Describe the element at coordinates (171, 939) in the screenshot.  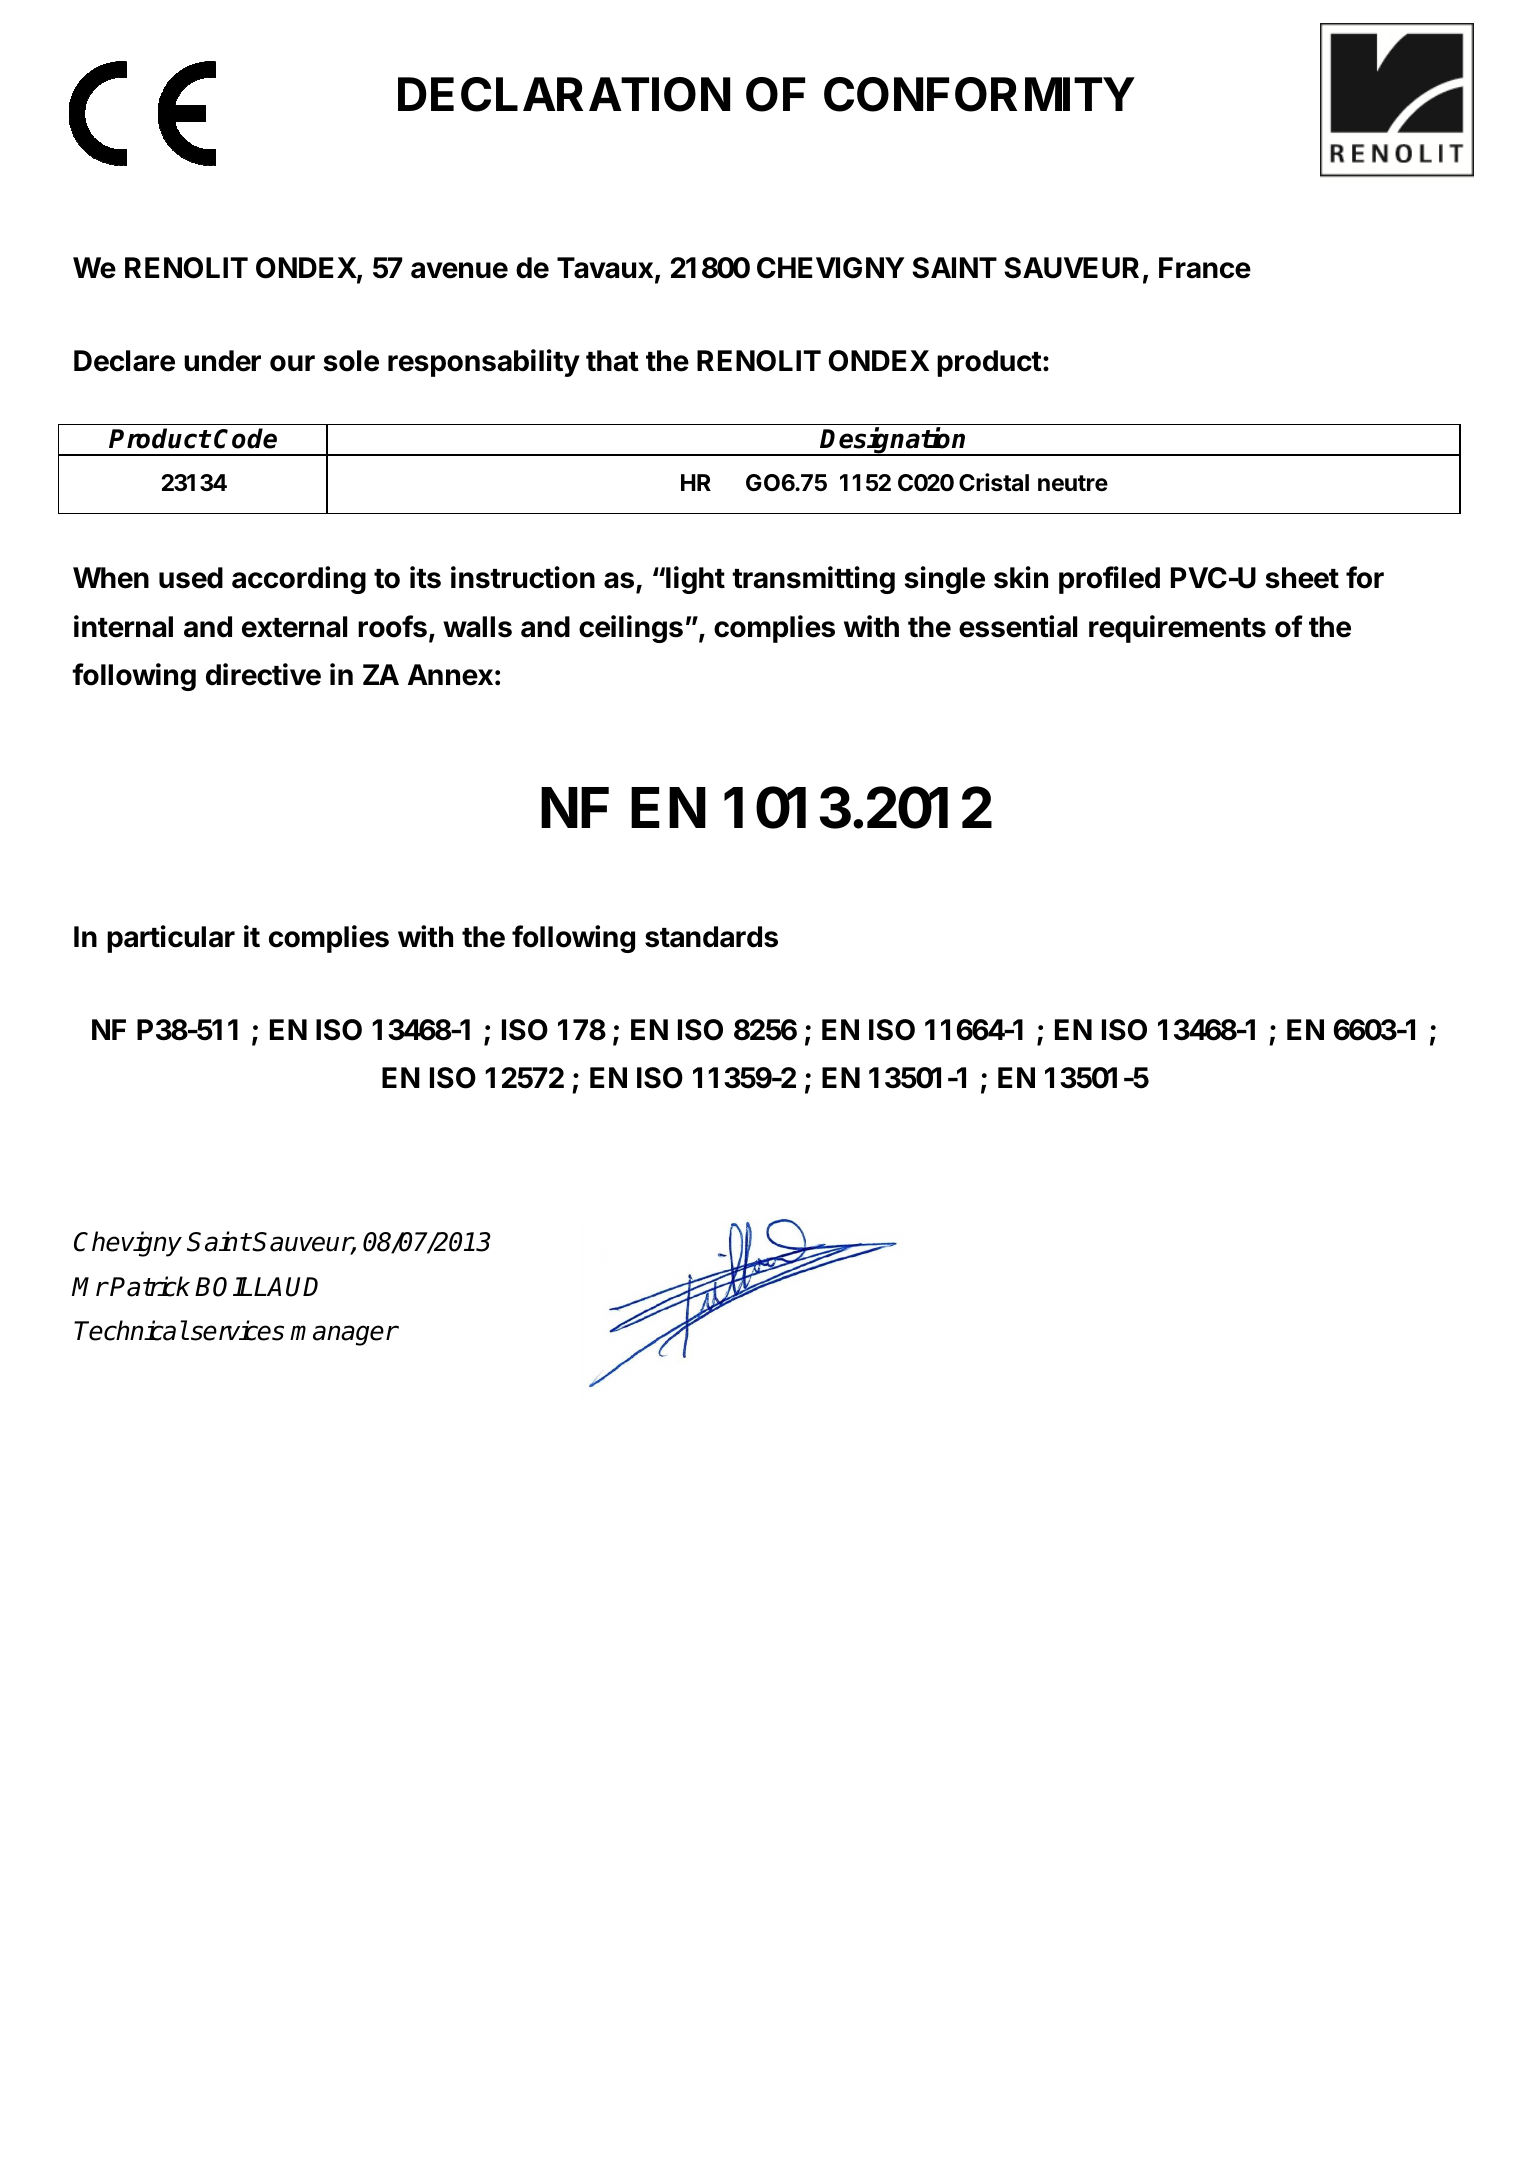
I see `particular` at that location.
